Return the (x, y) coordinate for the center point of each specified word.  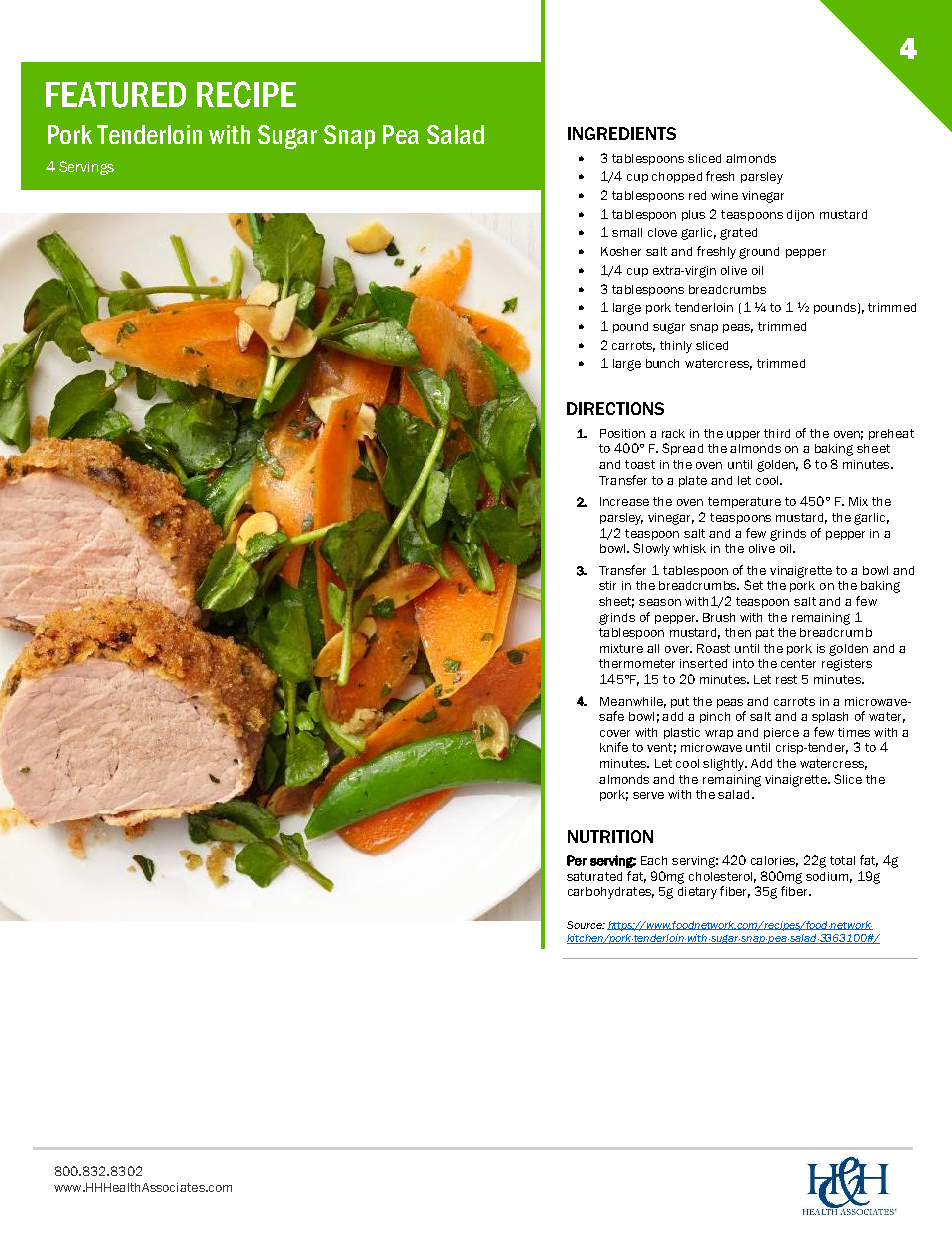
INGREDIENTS (622, 133)
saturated (594, 876)
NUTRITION (610, 836)
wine (724, 195)
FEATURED (116, 95)
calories (774, 861)
